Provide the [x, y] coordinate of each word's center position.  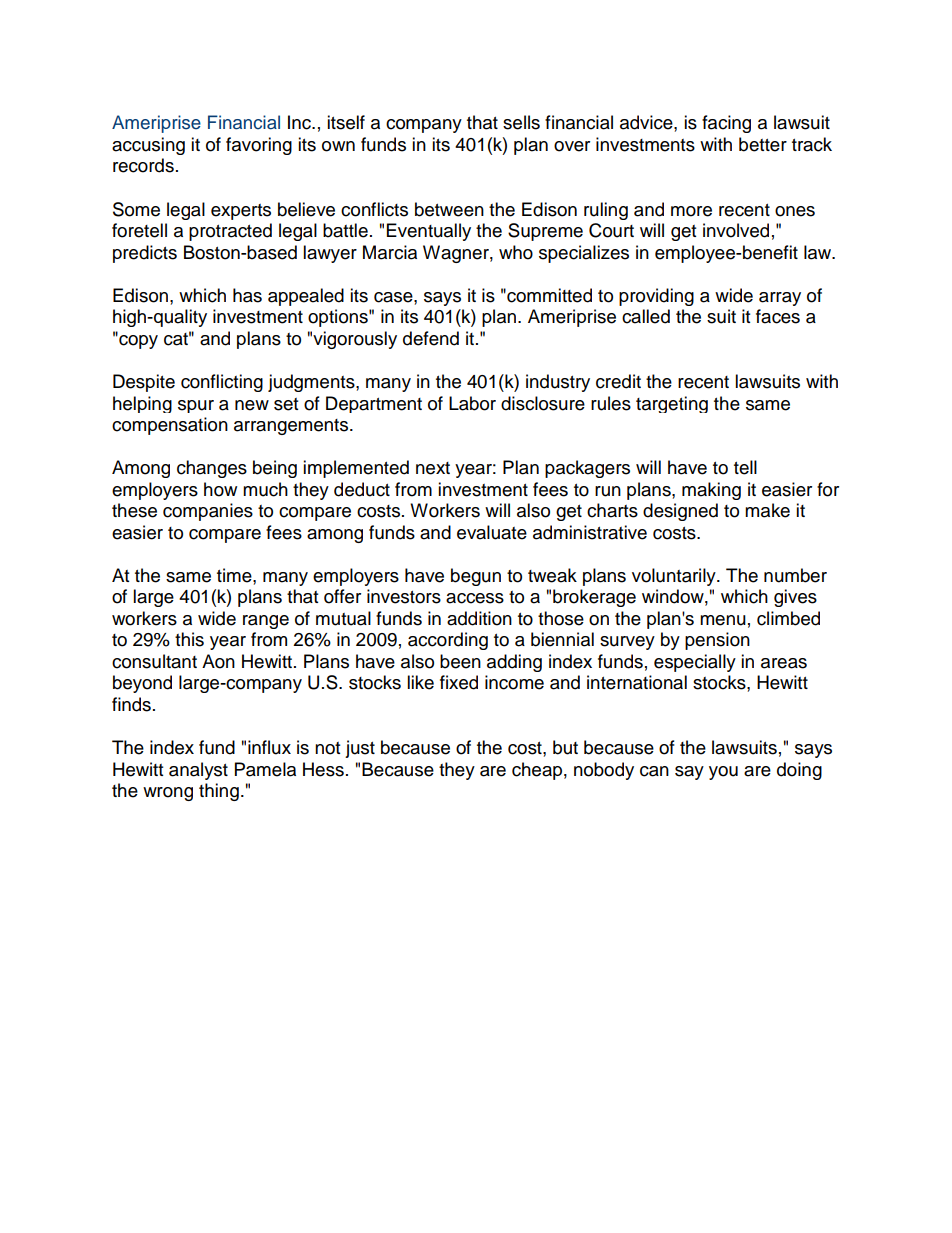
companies [208, 512]
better [763, 144]
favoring [259, 146]
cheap [537, 771]
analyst [198, 771]
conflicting [222, 383]
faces [778, 316]
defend [431, 338]
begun [476, 577]
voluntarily [675, 577]
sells [521, 122]
